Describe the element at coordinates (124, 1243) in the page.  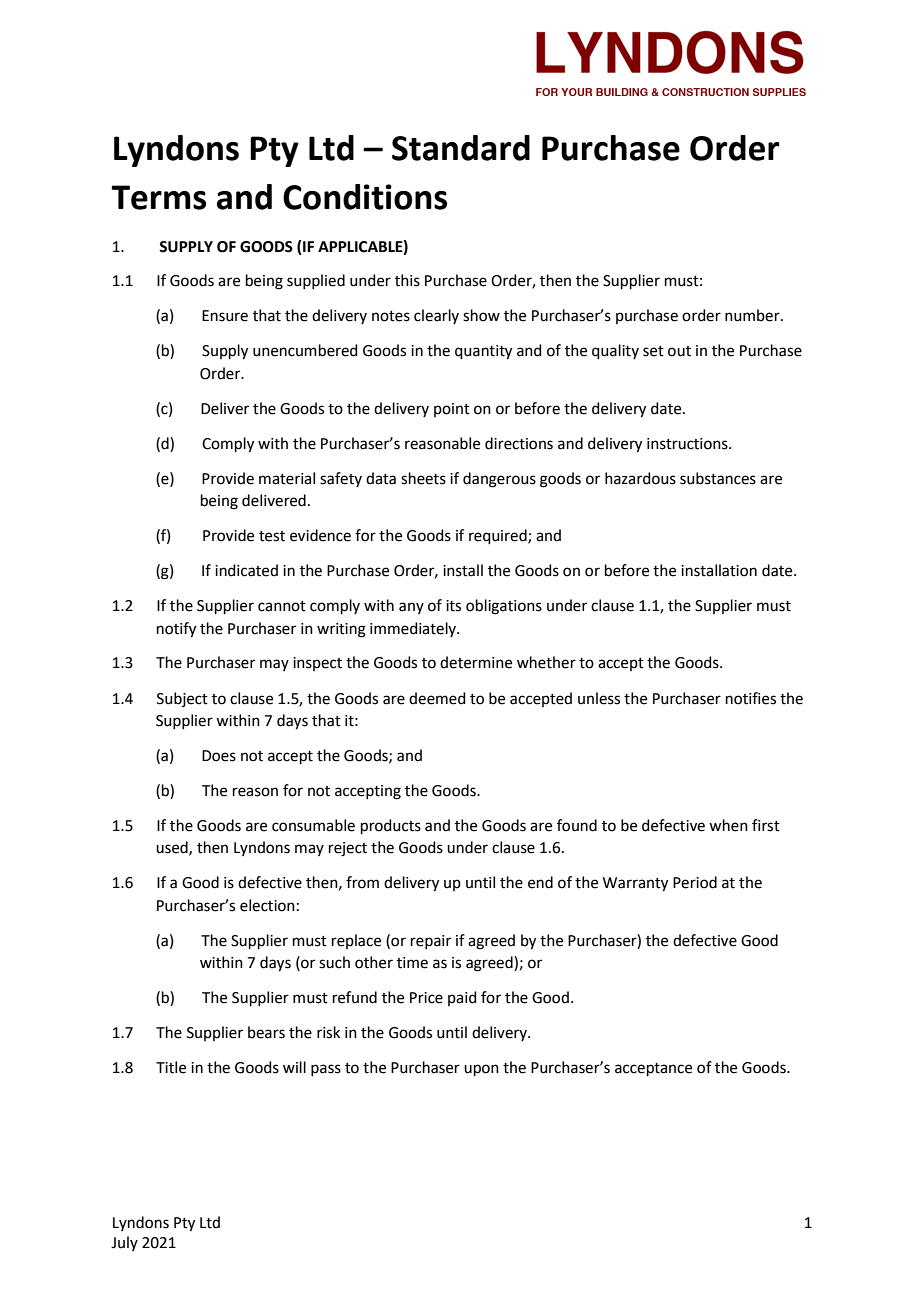
I see `July` at that location.
